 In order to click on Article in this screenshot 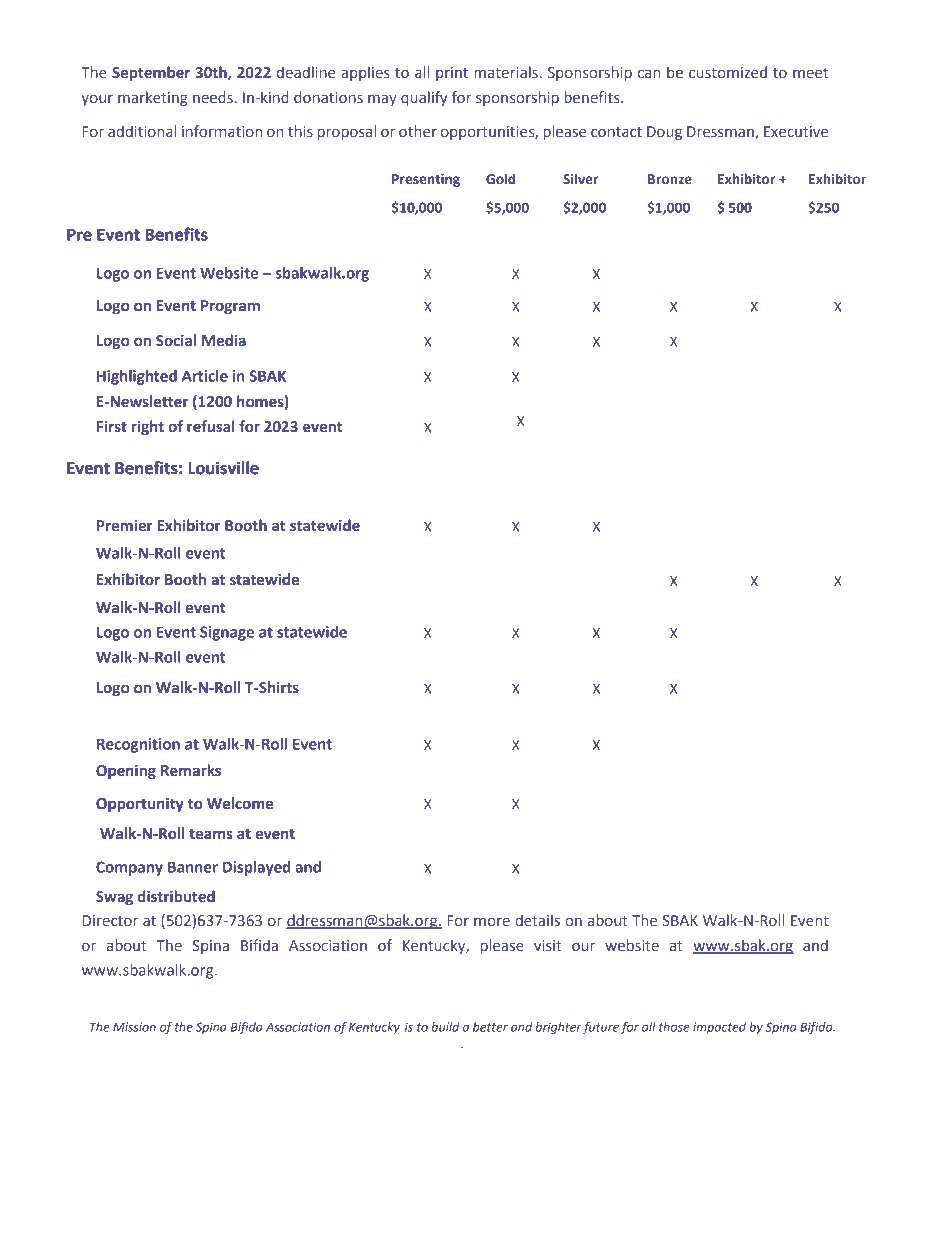, I will do `click(205, 376)`.
